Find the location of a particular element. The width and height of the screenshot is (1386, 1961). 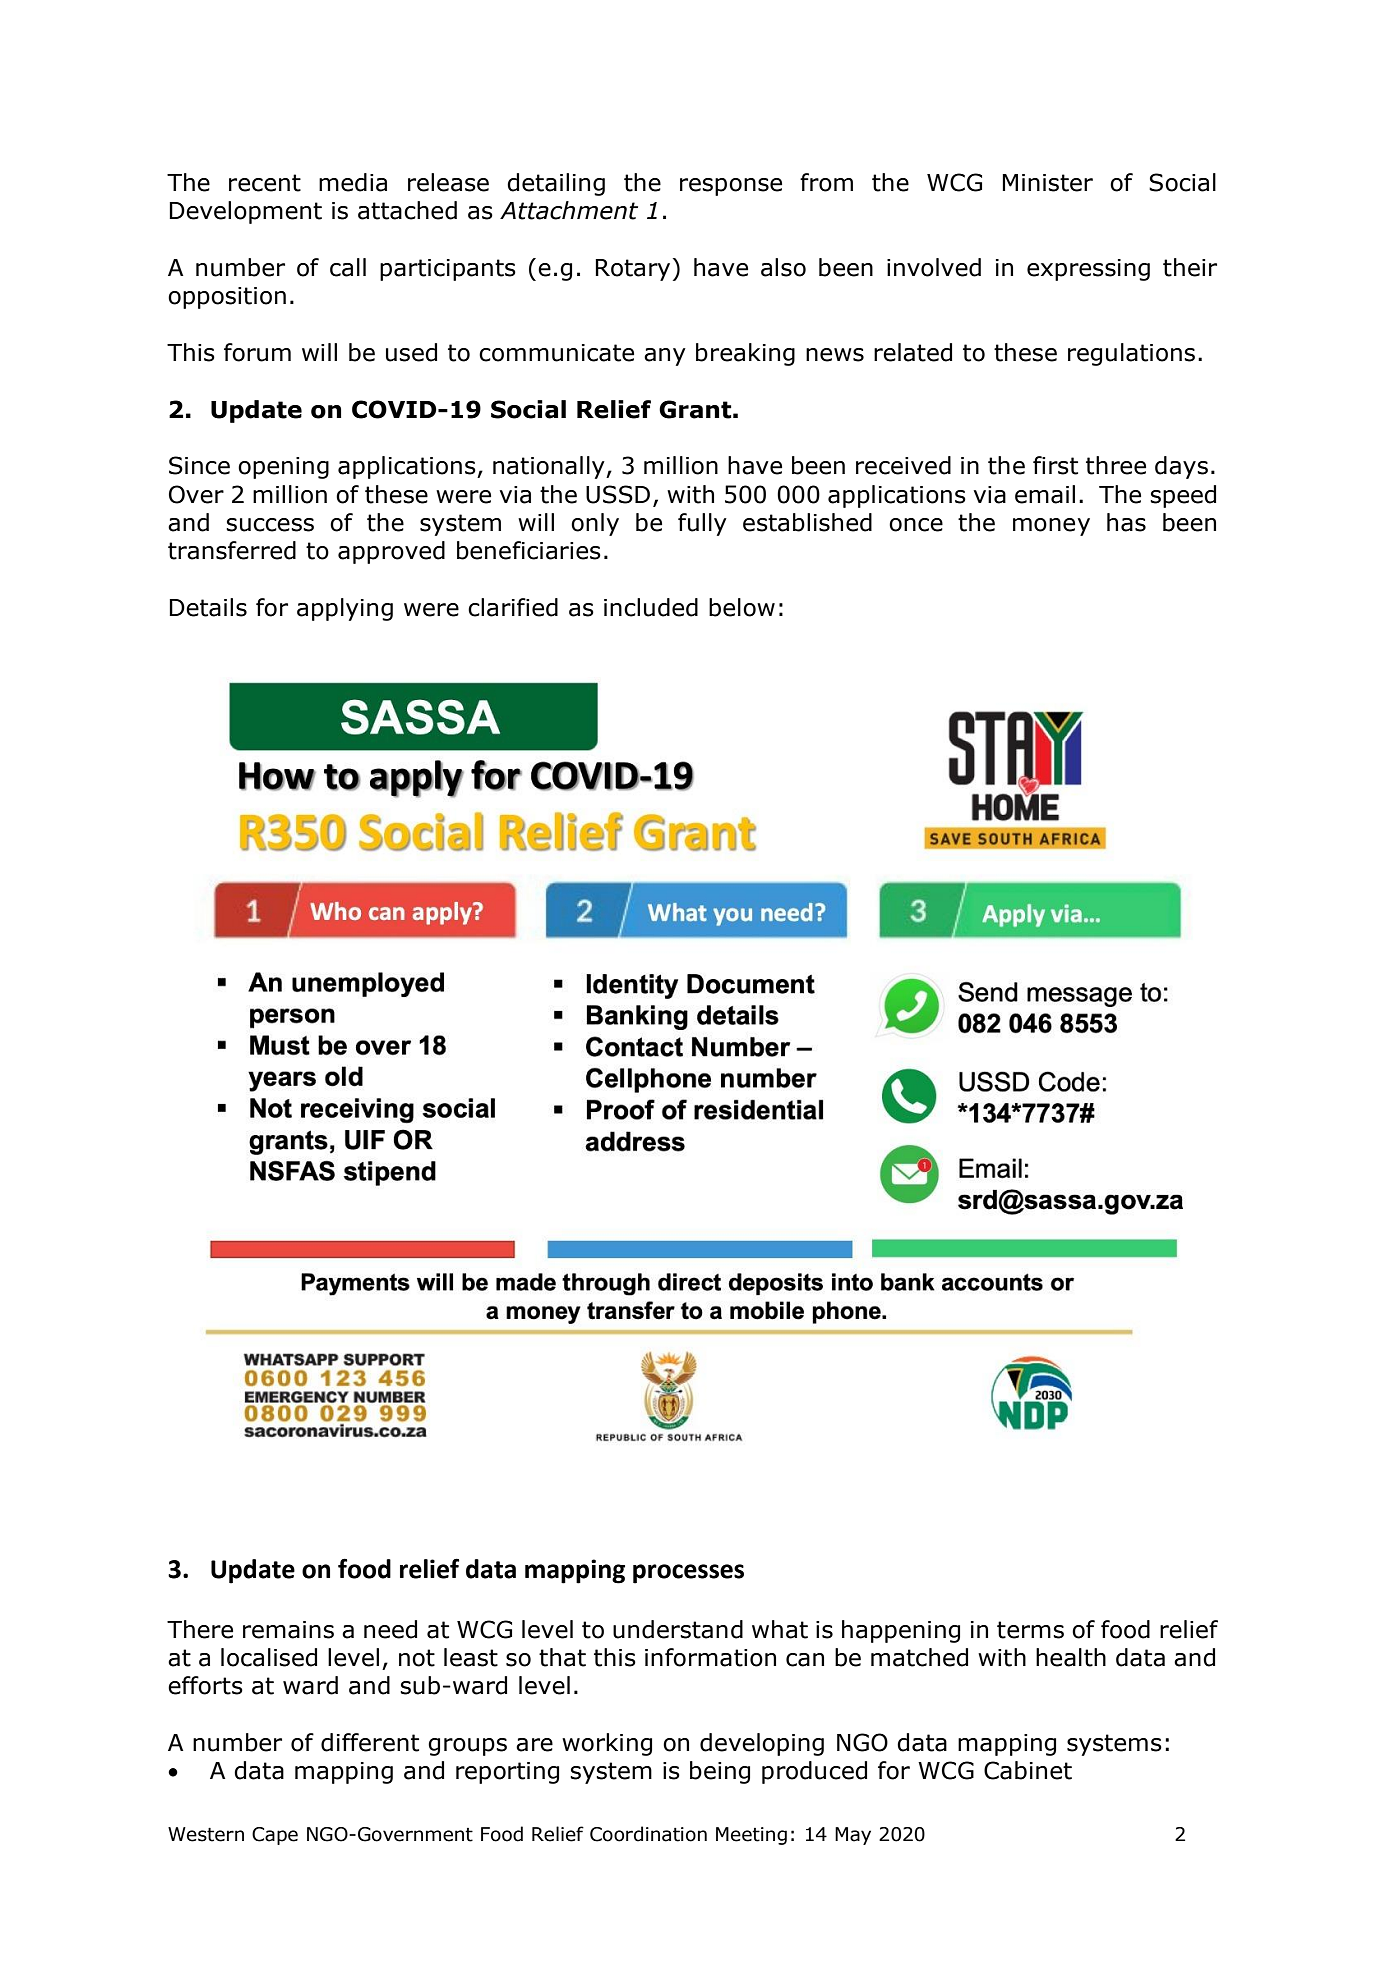

Cape is located at coordinates (275, 1836).
